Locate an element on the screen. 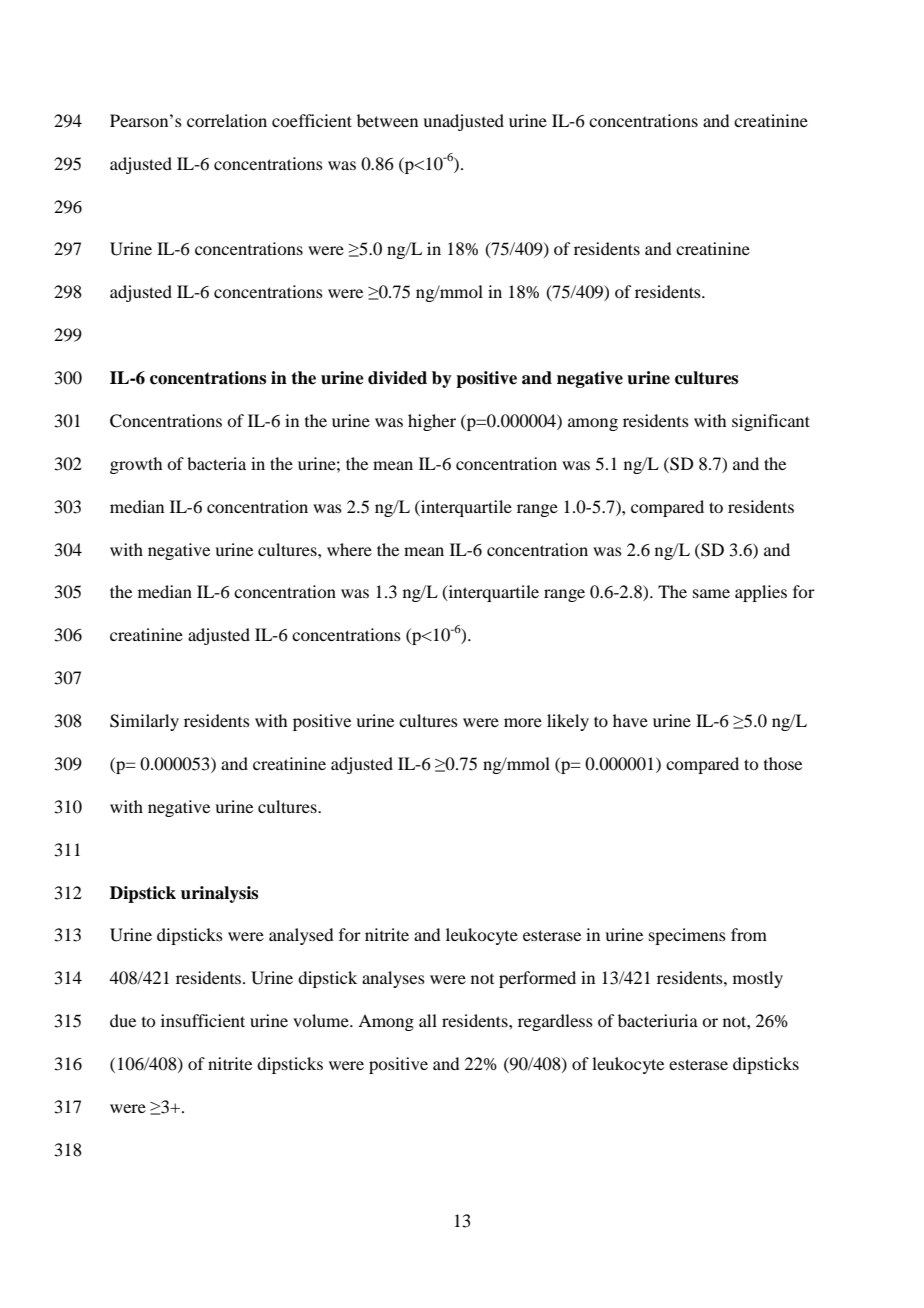 The width and height of the screenshot is (924, 1308). same is located at coordinates (711, 593).
